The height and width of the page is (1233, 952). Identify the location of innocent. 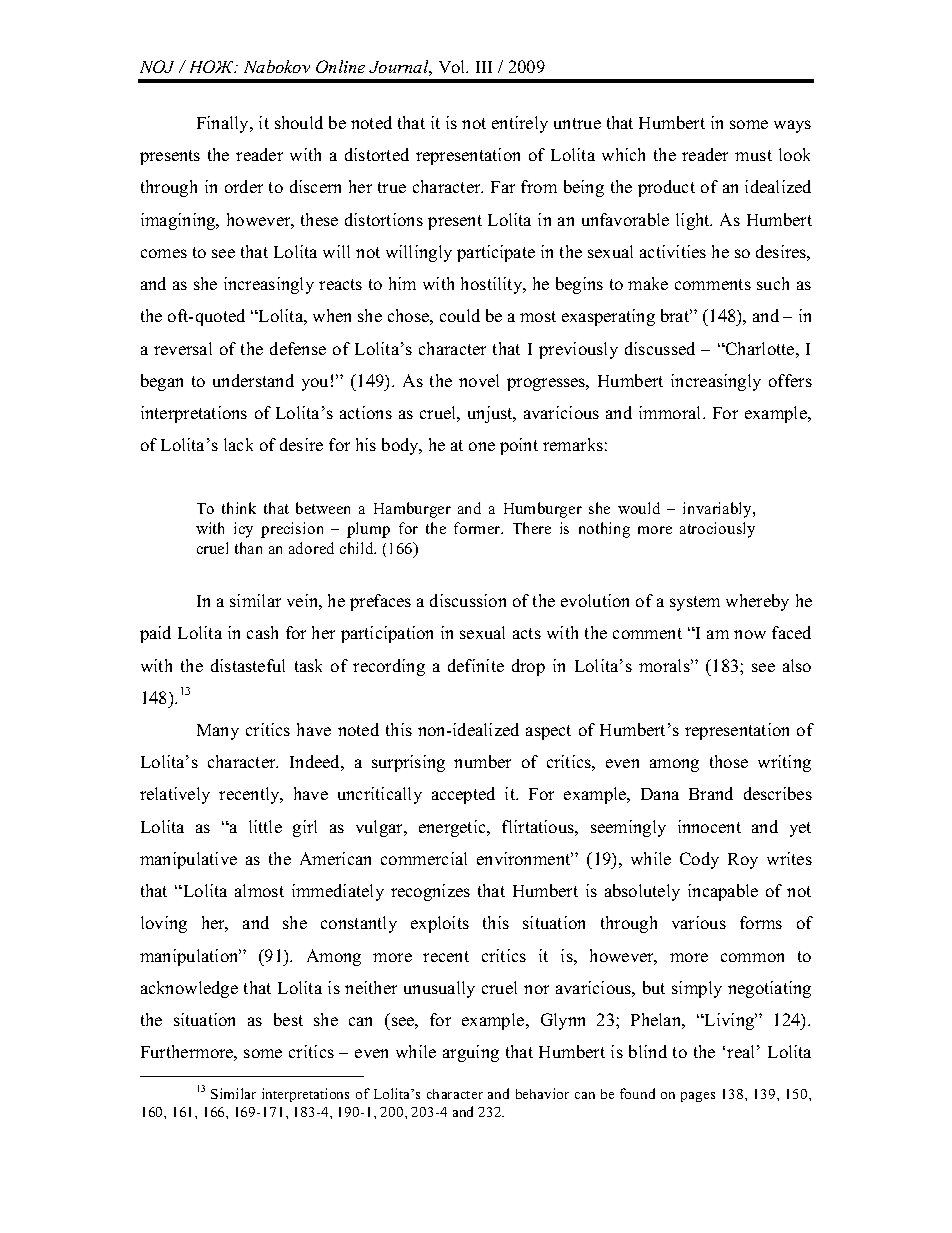
(709, 826).
